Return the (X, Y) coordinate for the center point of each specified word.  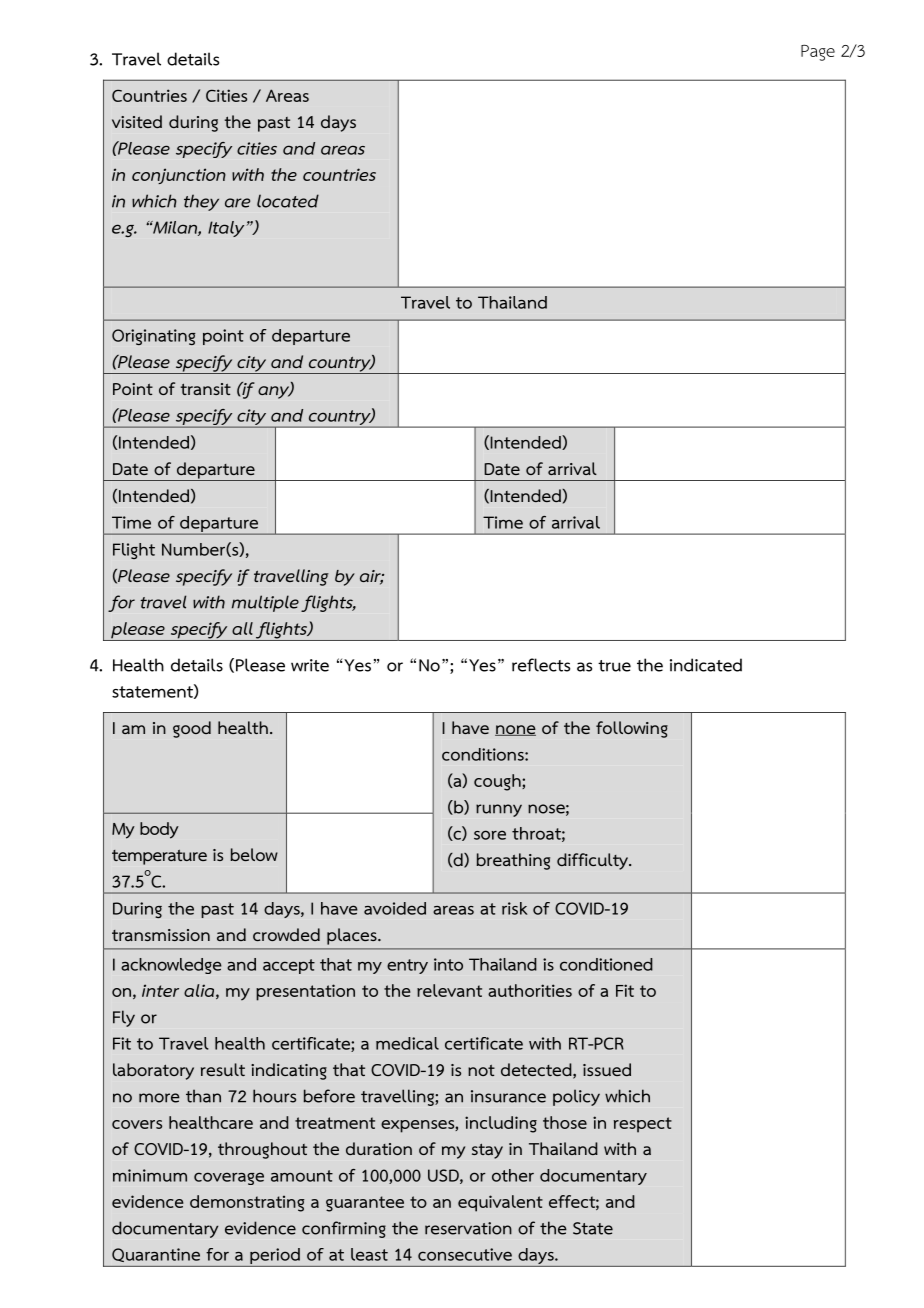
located (288, 201)
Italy (226, 229)
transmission (161, 935)
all (242, 628)
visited (137, 121)
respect (643, 1125)
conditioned (606, 964)
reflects (541, 665)
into (448, 964)
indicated (706, 665)
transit (205, 389)
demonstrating (247, 1203)
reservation (468, 1228)
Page (818, 53)
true (614, 666)
